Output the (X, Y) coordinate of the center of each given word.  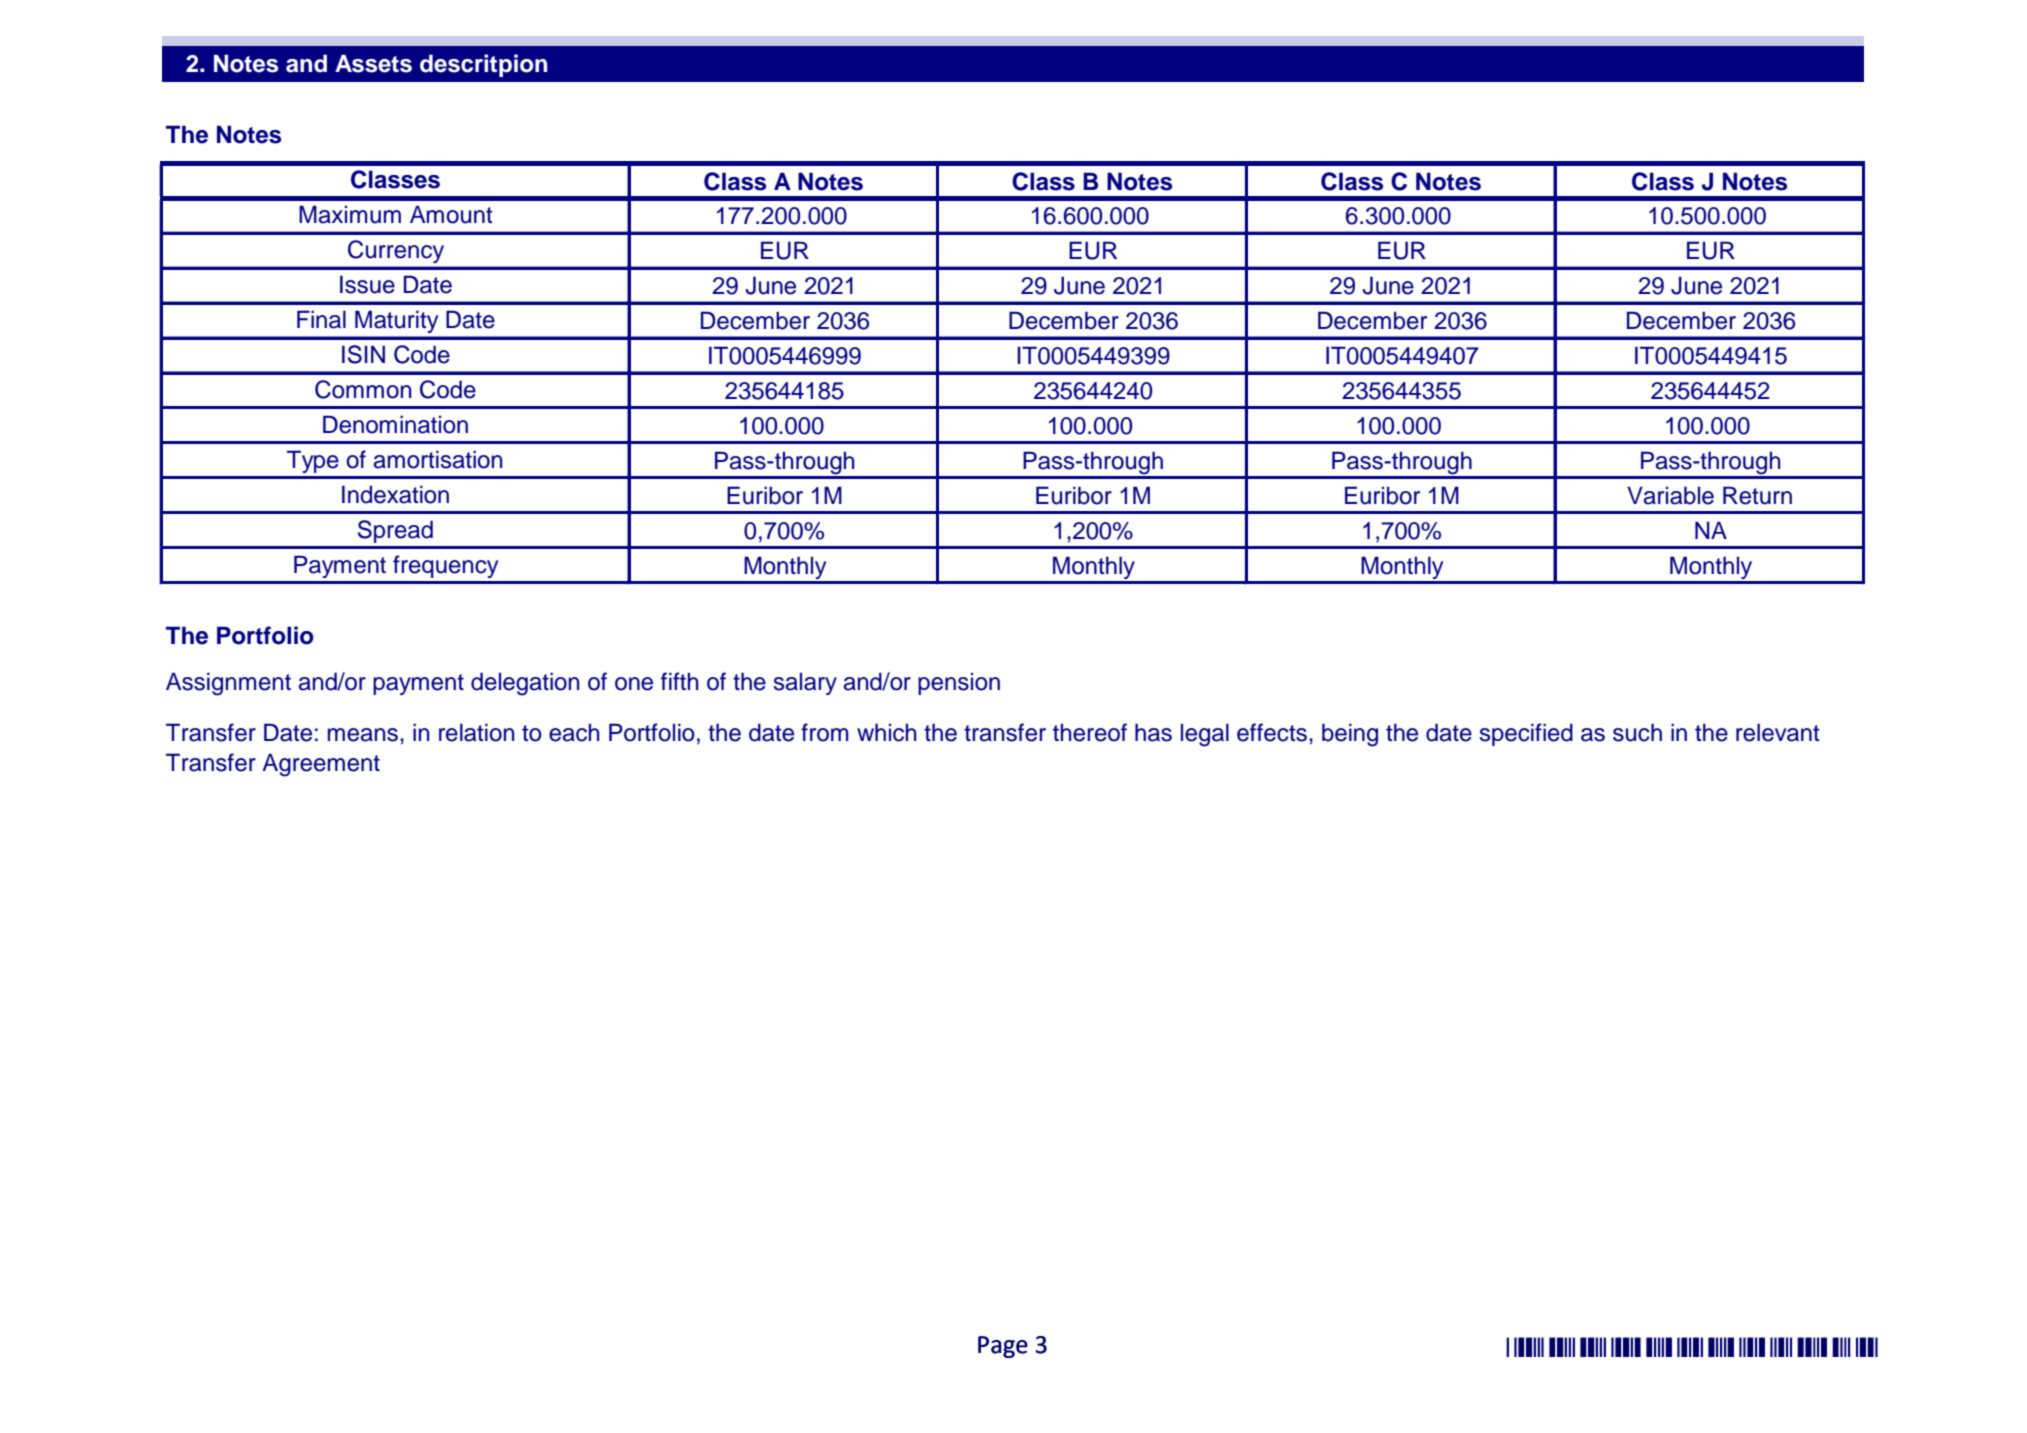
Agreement (321, 765)
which (886, 732)
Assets (373, 63)
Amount (451, 214)
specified (1526, 734)
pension (959, 684)
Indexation (395, 494)
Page (1003, 1347)
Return (1757, 495)
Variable (1670, 495)
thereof (1090, 732)
